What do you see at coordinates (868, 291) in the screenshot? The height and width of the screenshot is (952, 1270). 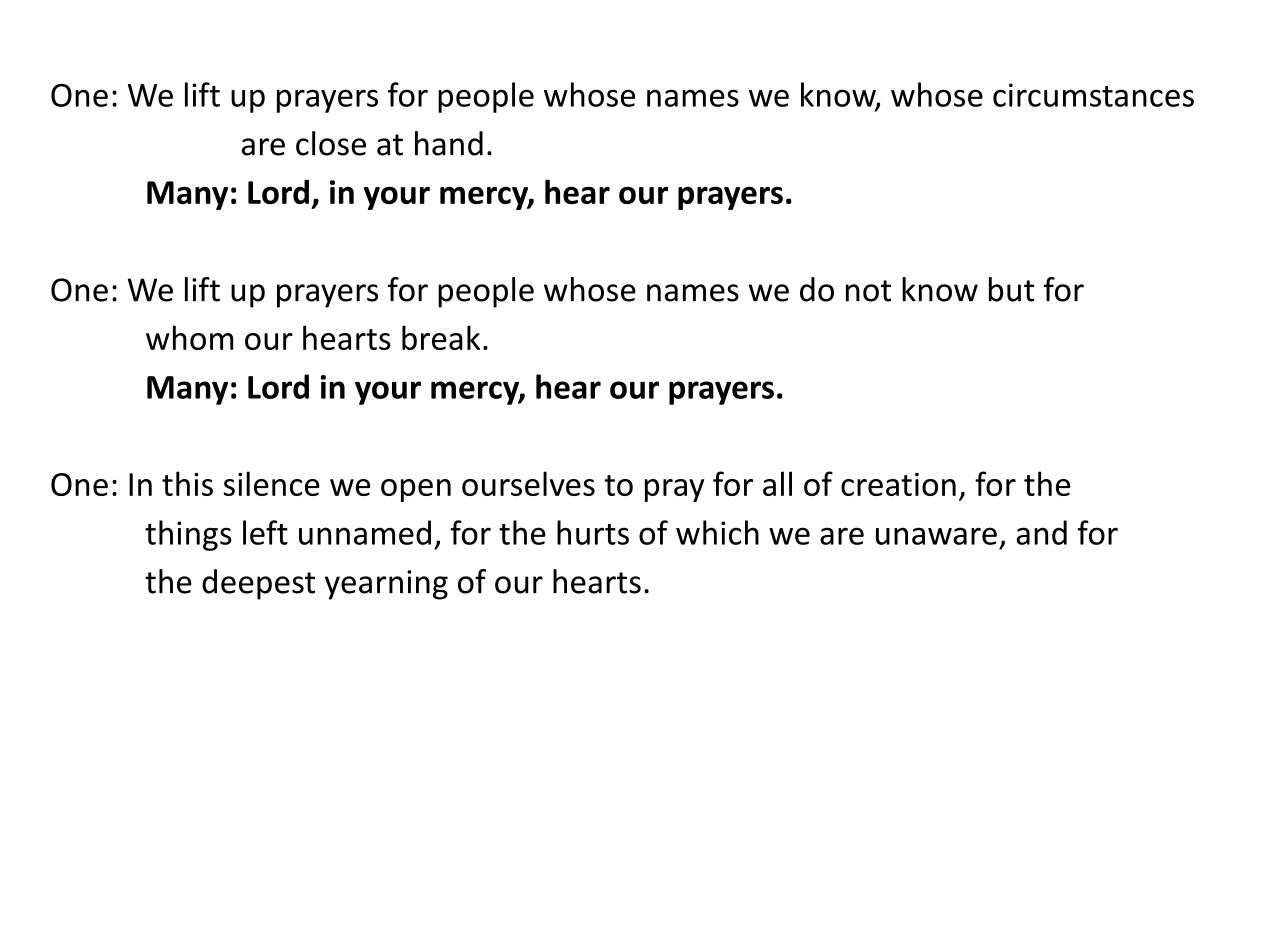 I see `not` at bounding box center [868, 291].
